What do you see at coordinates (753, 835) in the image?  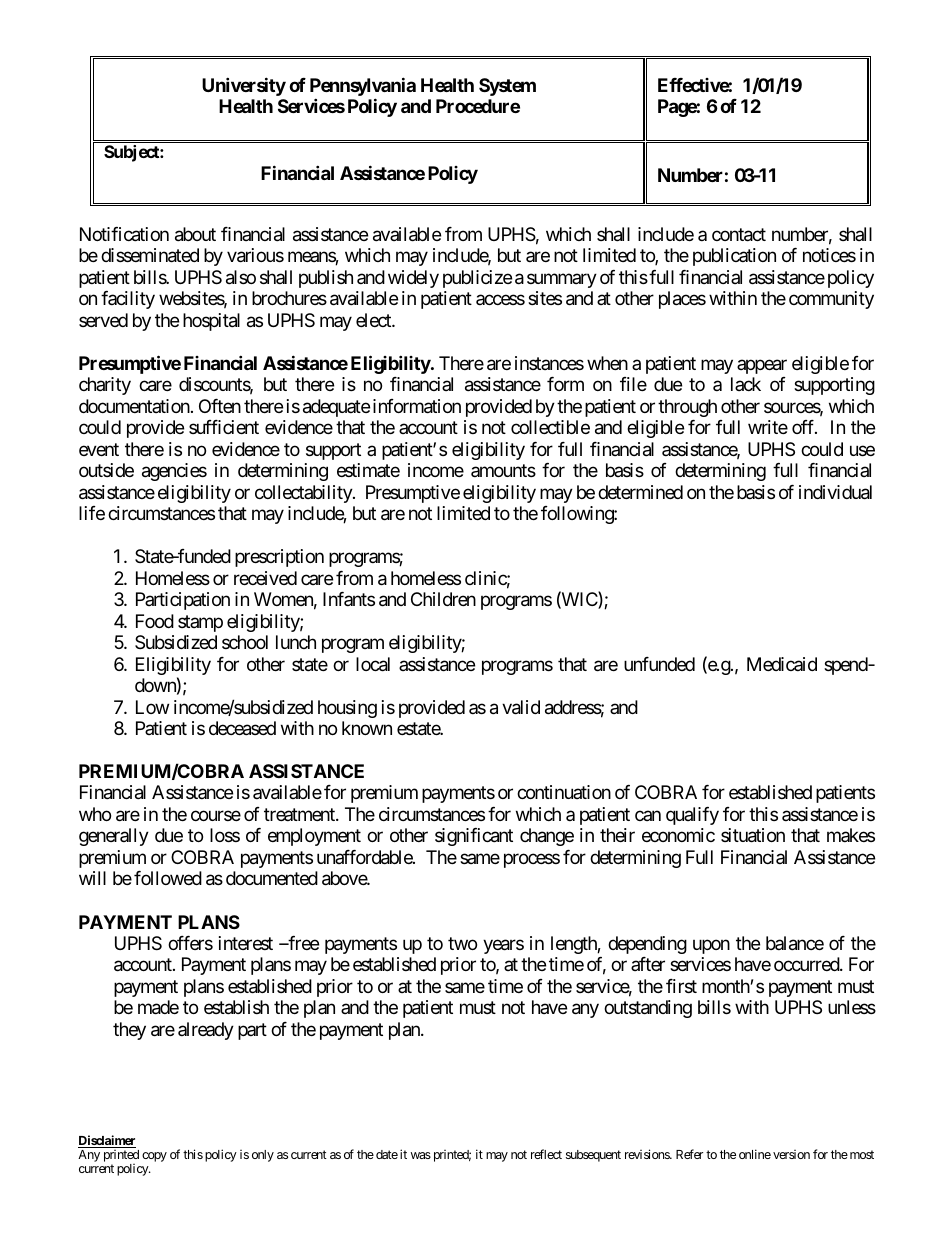 I see `situation` at bounding box center [753, 835].
